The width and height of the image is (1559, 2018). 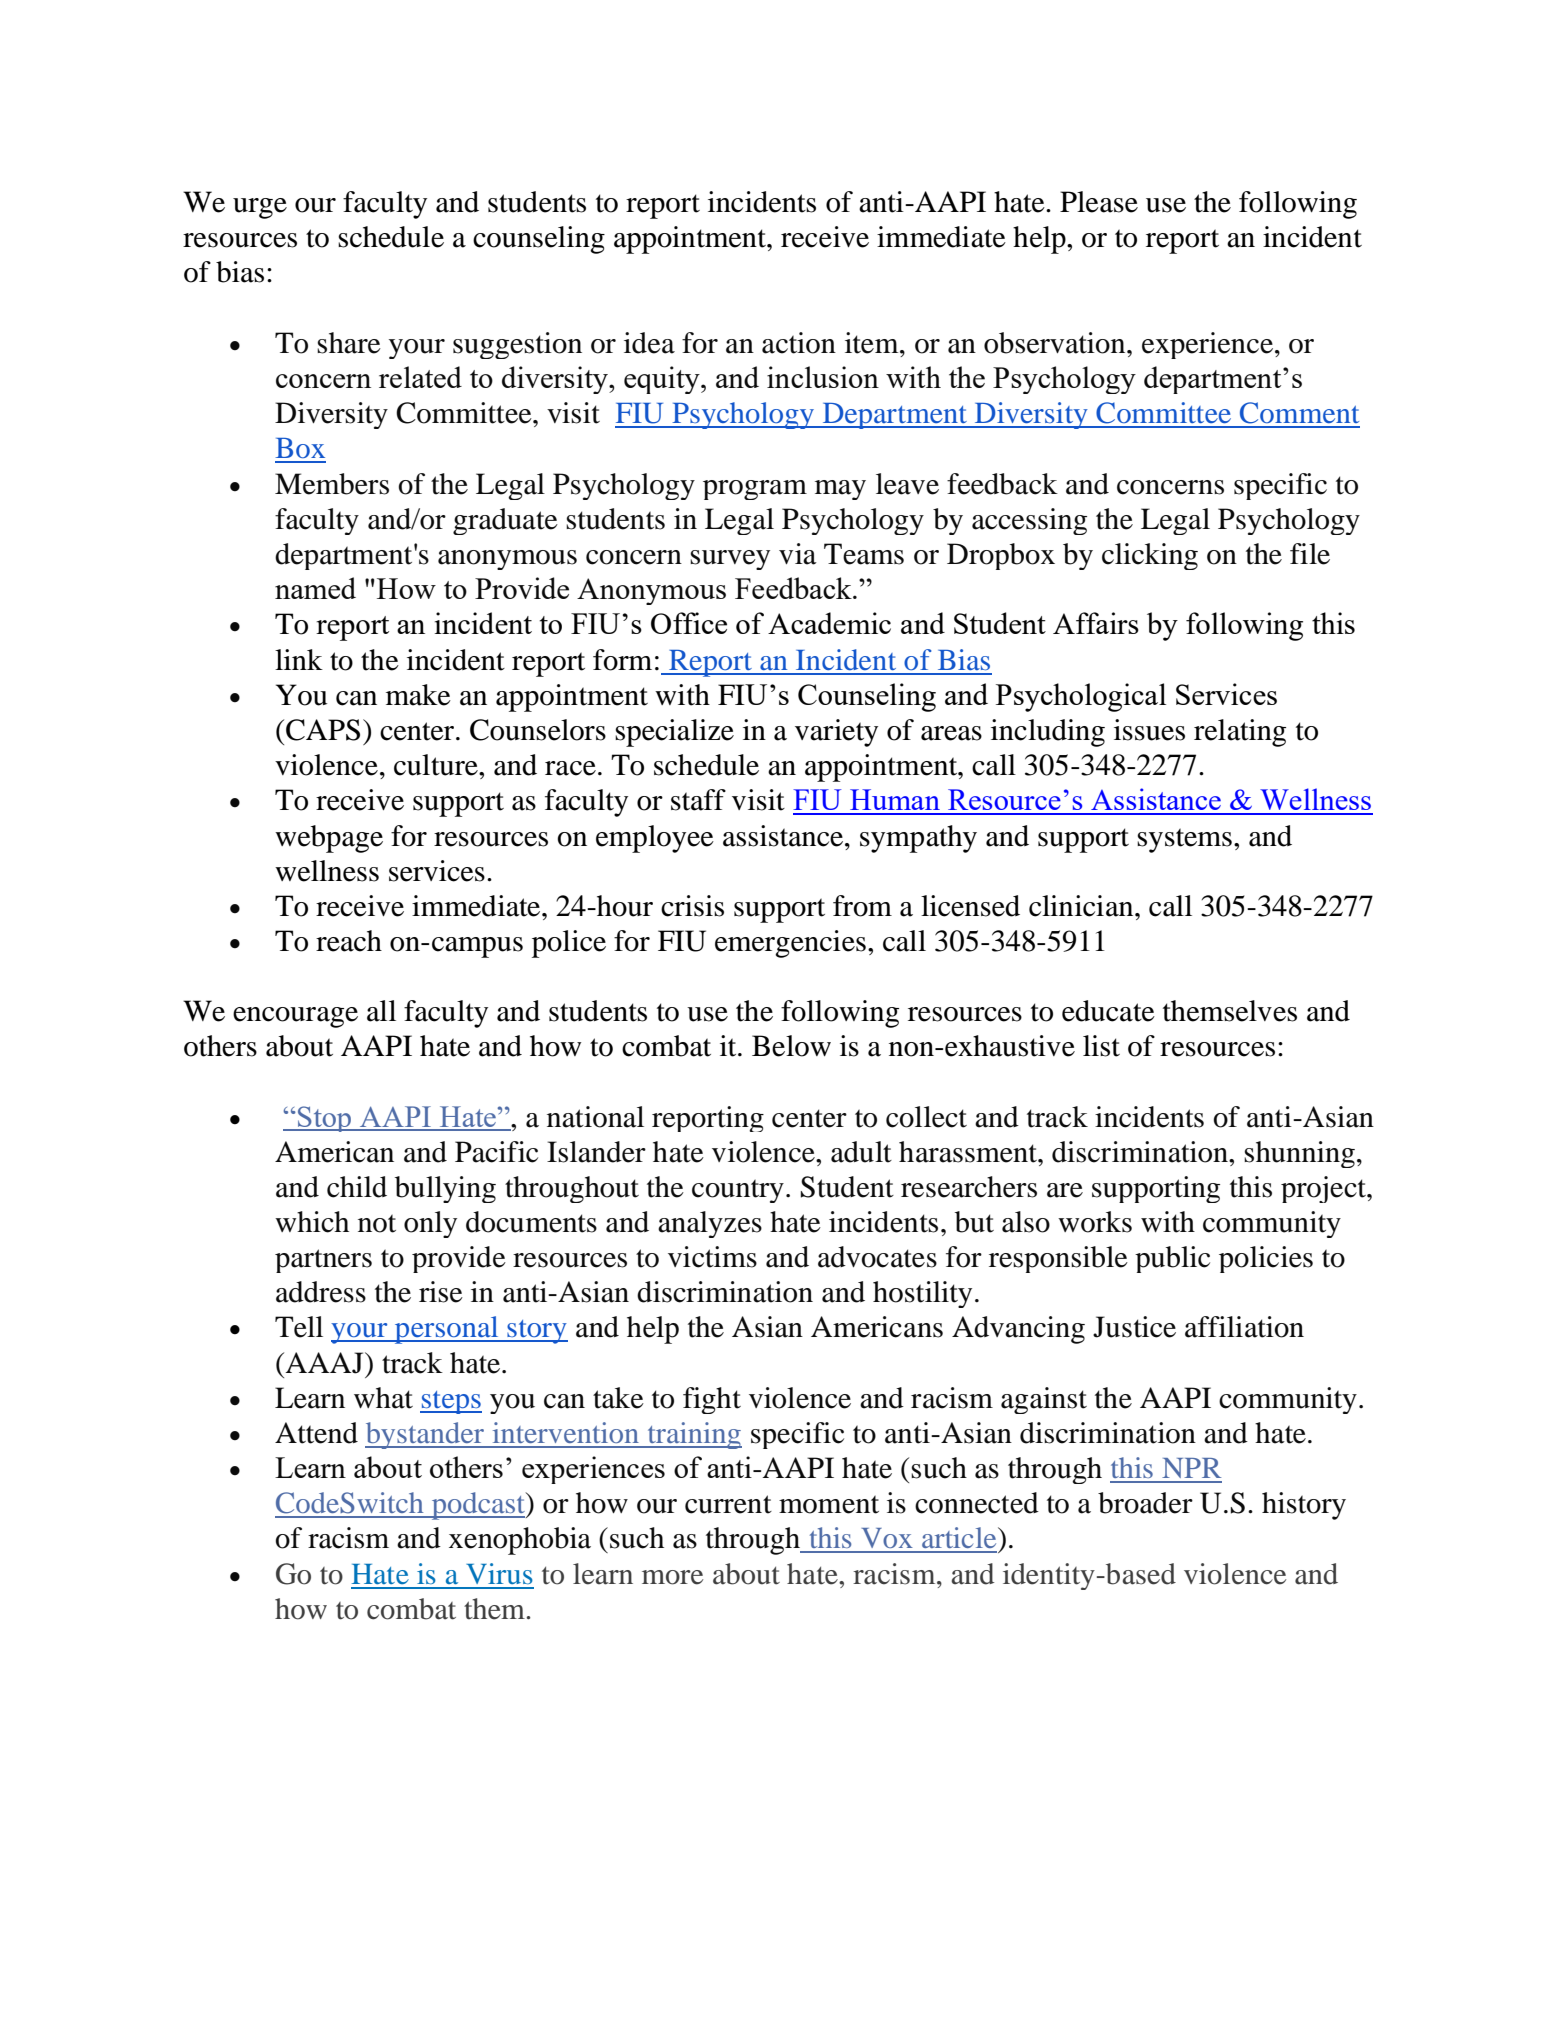 I want to click on action, so click(x=799, y=343).
